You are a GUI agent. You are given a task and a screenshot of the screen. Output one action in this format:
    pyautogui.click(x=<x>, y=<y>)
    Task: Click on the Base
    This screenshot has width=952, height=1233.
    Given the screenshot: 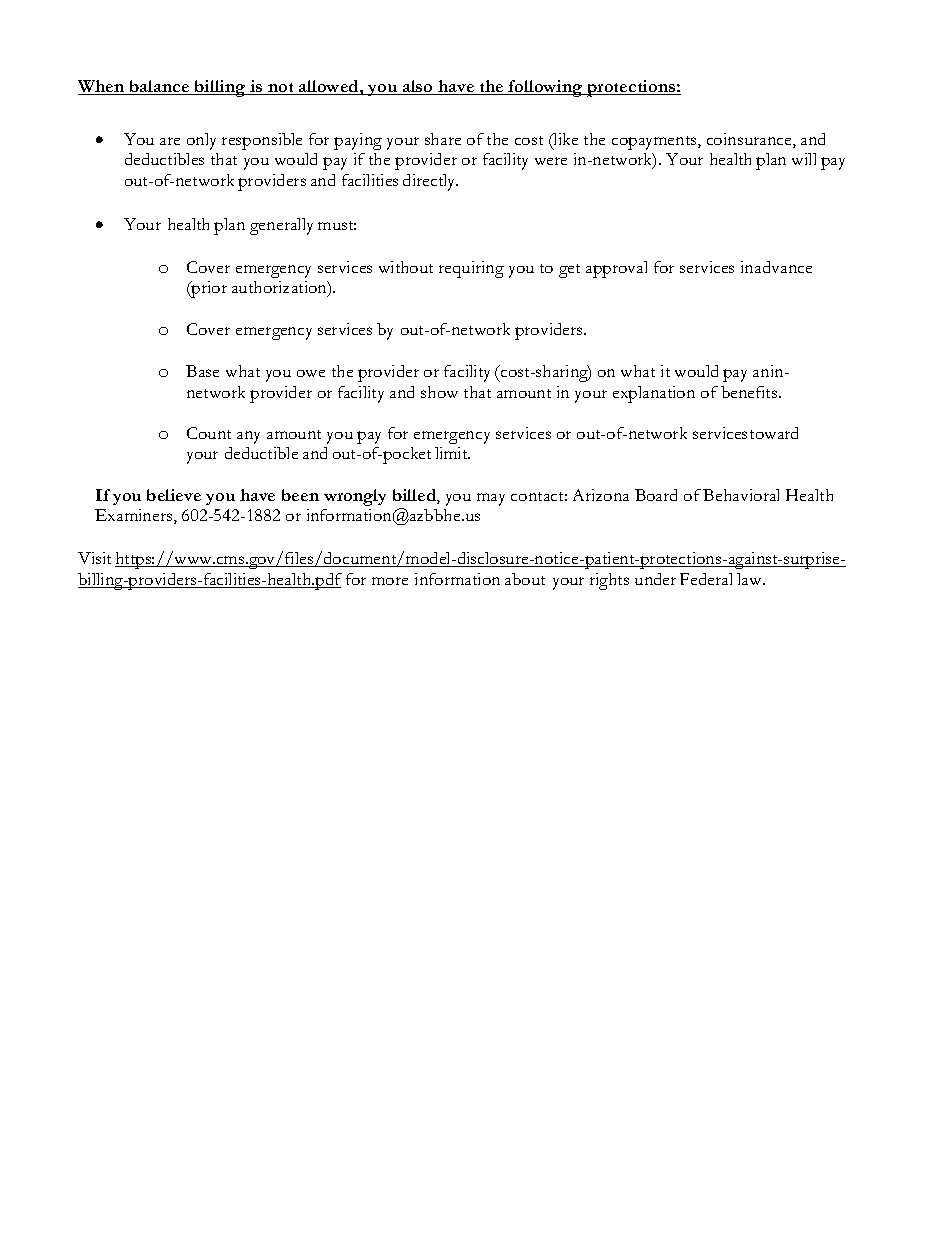 What is the action you would take?
    pyautogui.click(x=202, y=371)
